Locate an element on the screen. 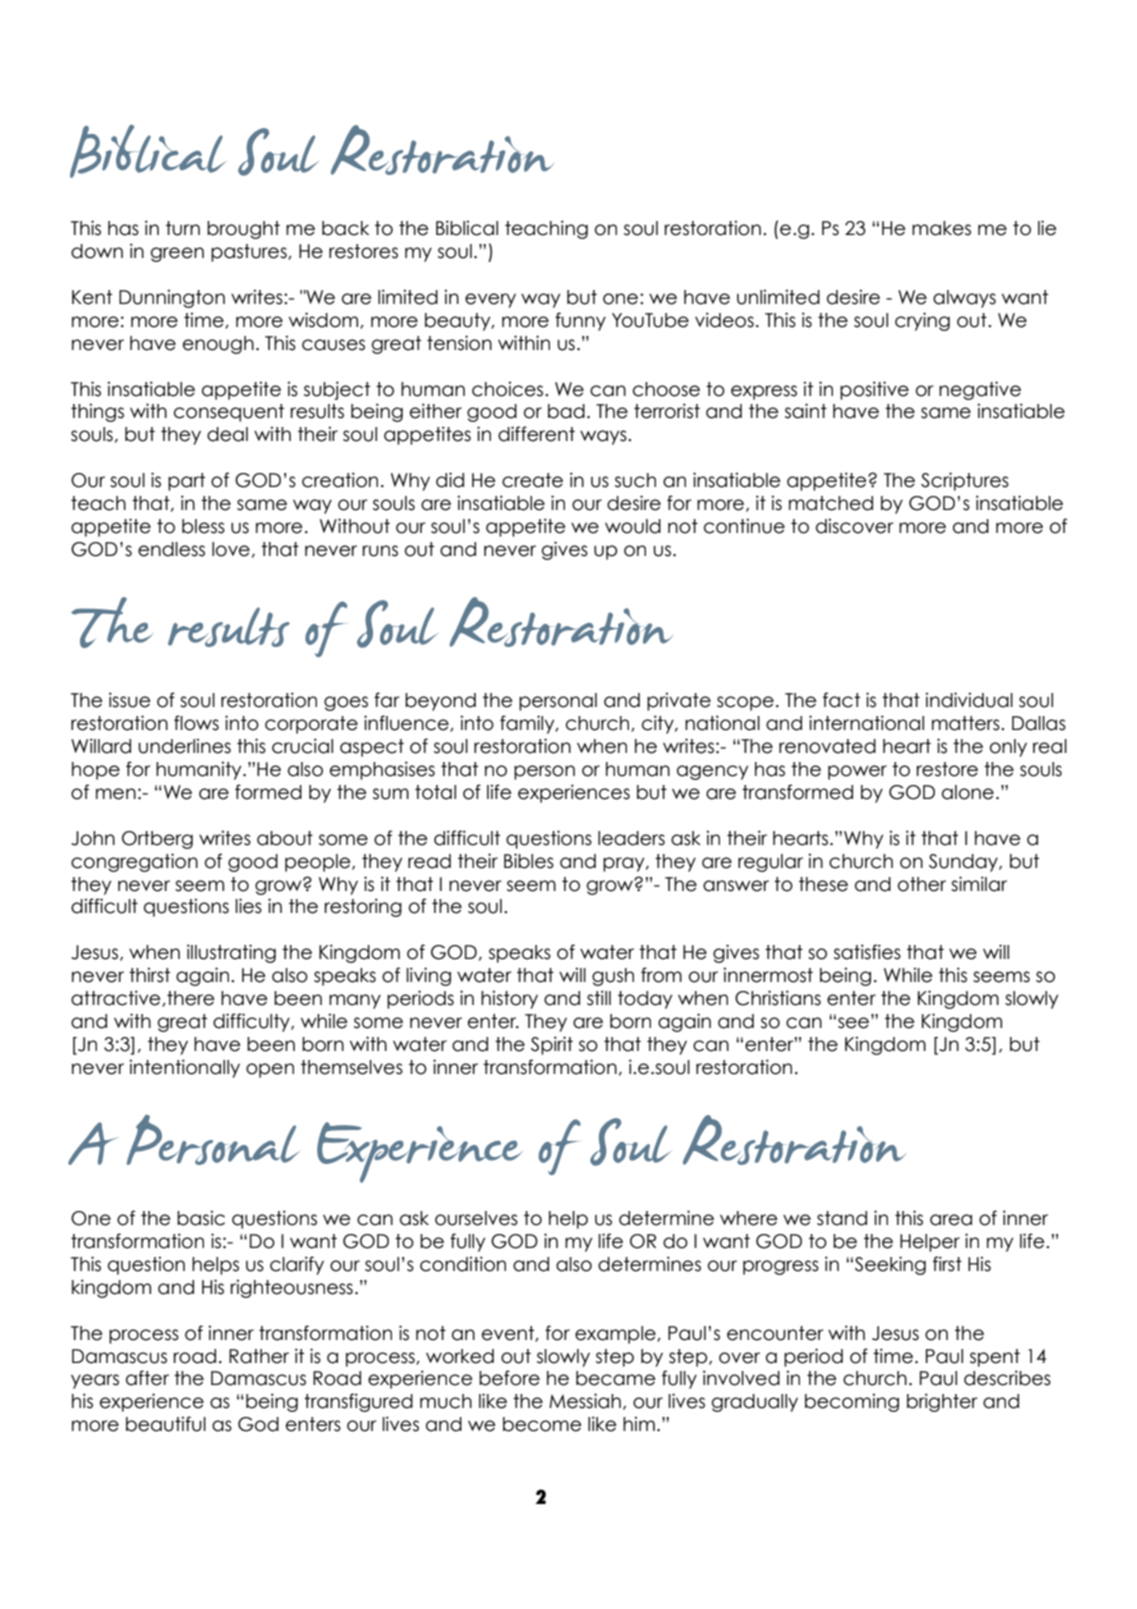 Image resolution: width=1137 pixels, height=1609 pixels. green is located at coordinates (177, 254).
